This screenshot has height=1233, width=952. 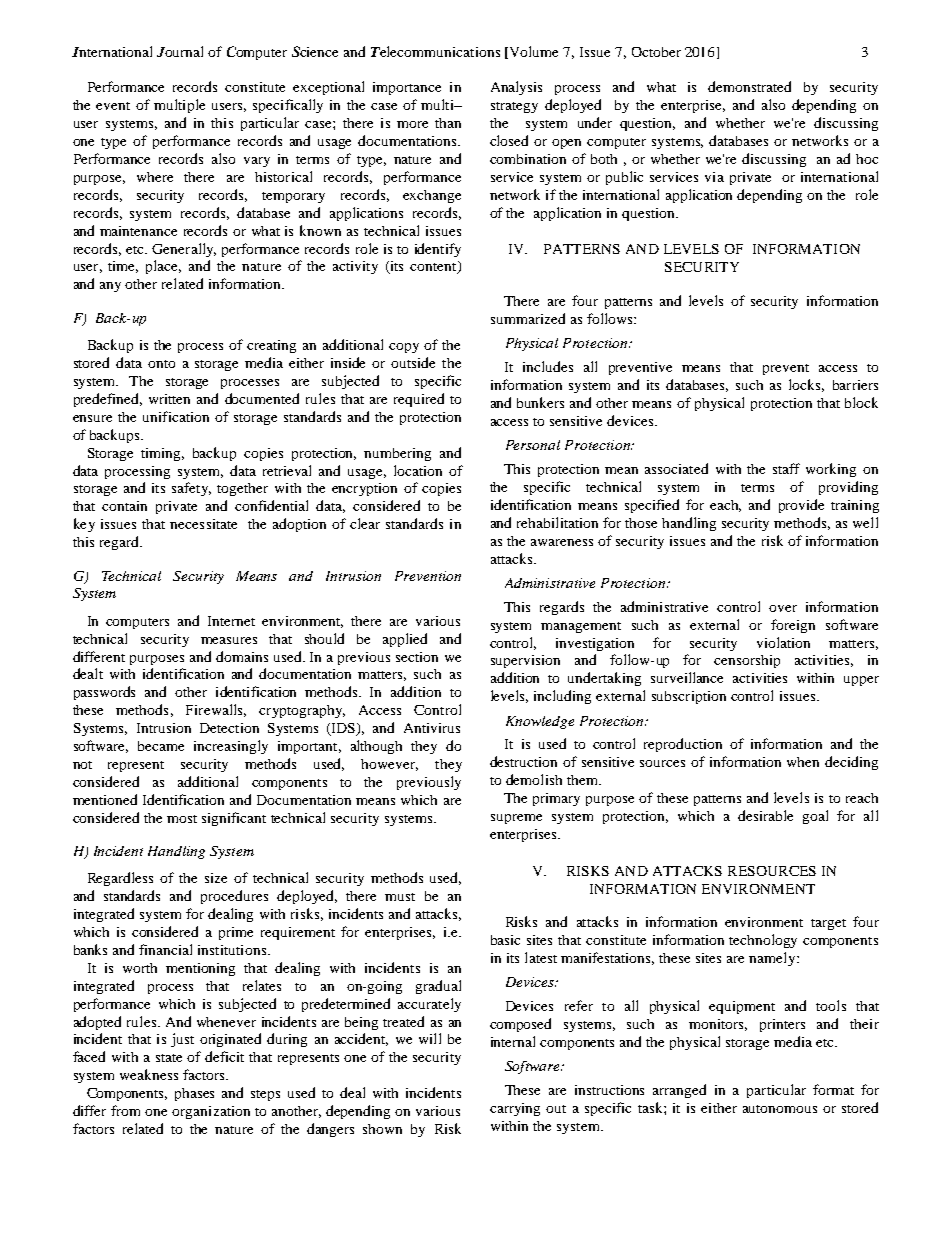 I want to click on Journal, so click(x=180, y=51).
